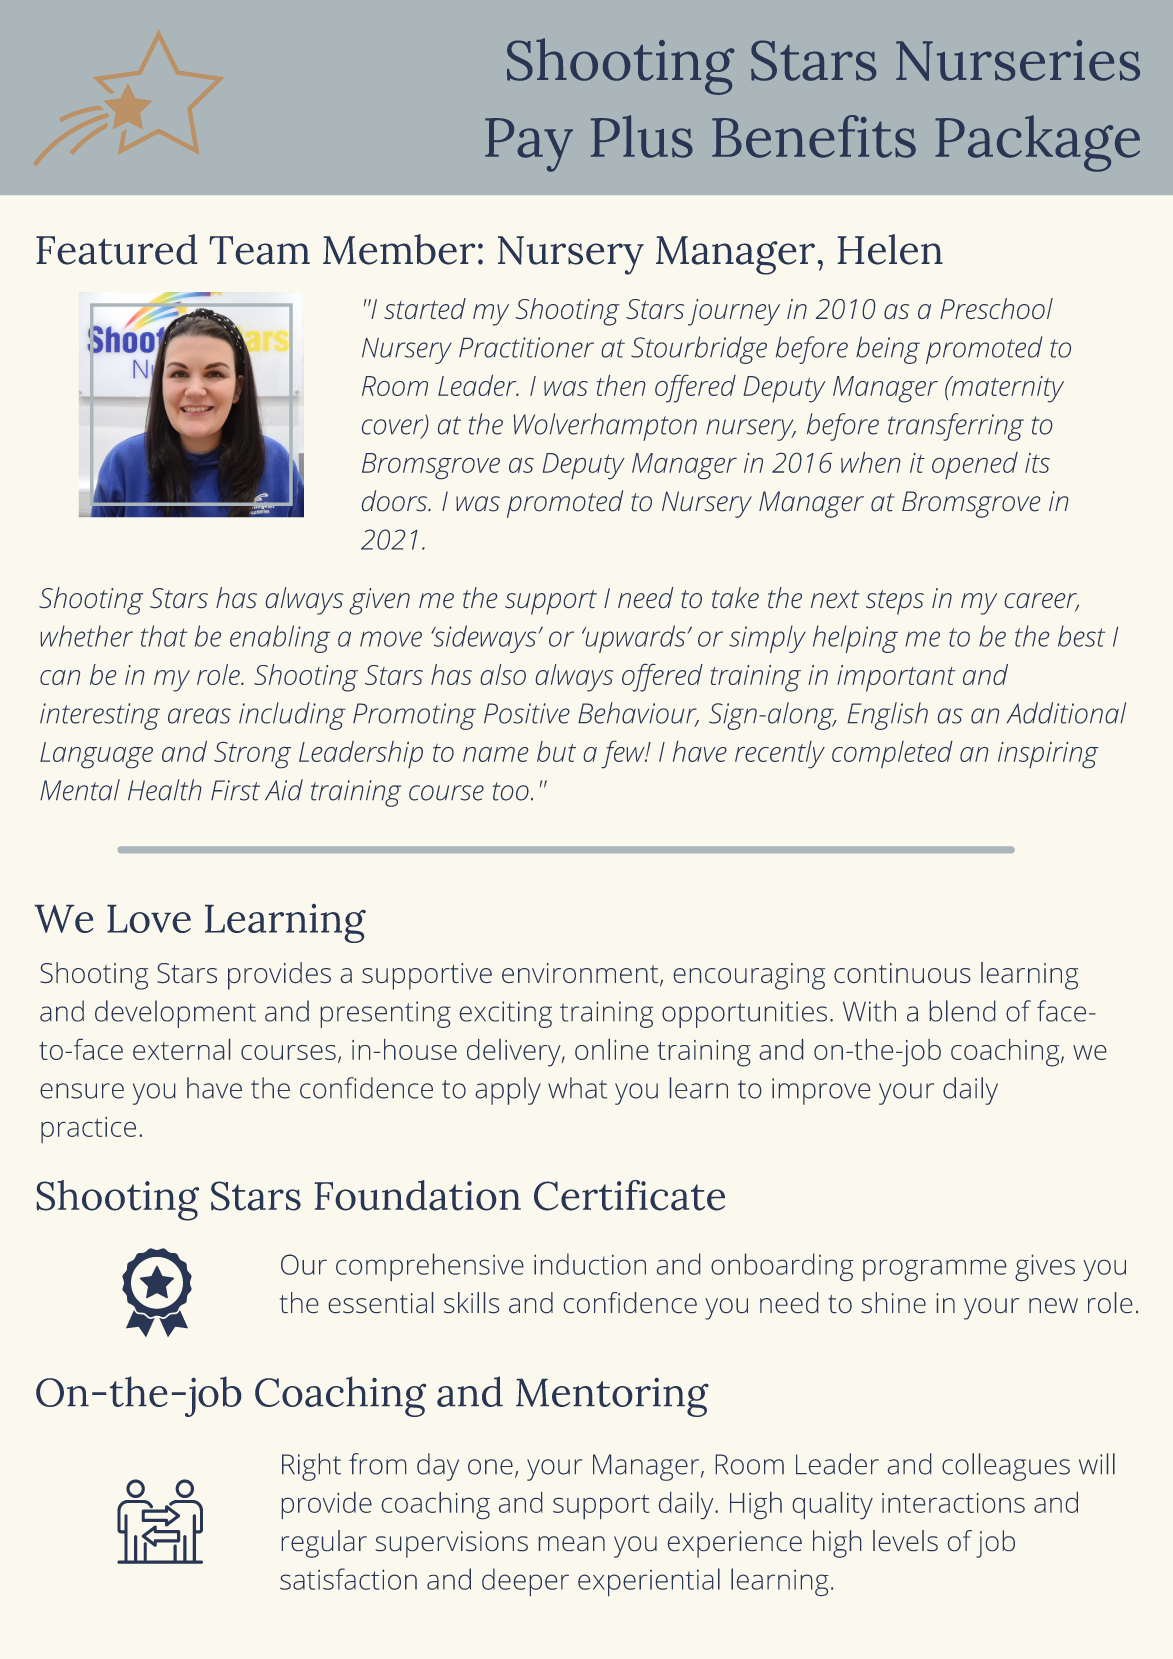 This document has width=1173, height=1659. What do you see at coordinates (396, 501) in the document?
I see `doors` at bounding box center [396, 501].
